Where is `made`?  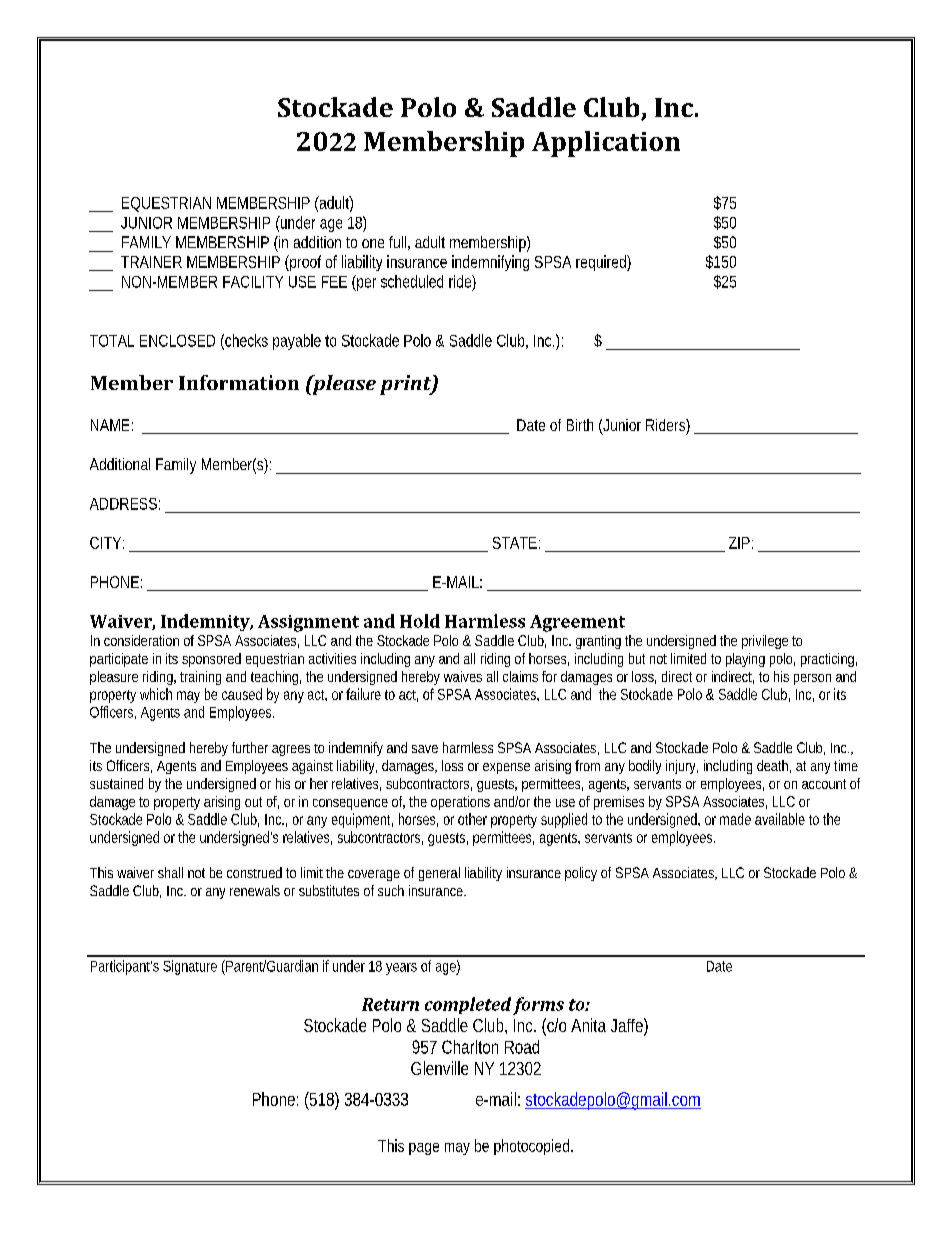 made is located at coordinates (735, 819).
